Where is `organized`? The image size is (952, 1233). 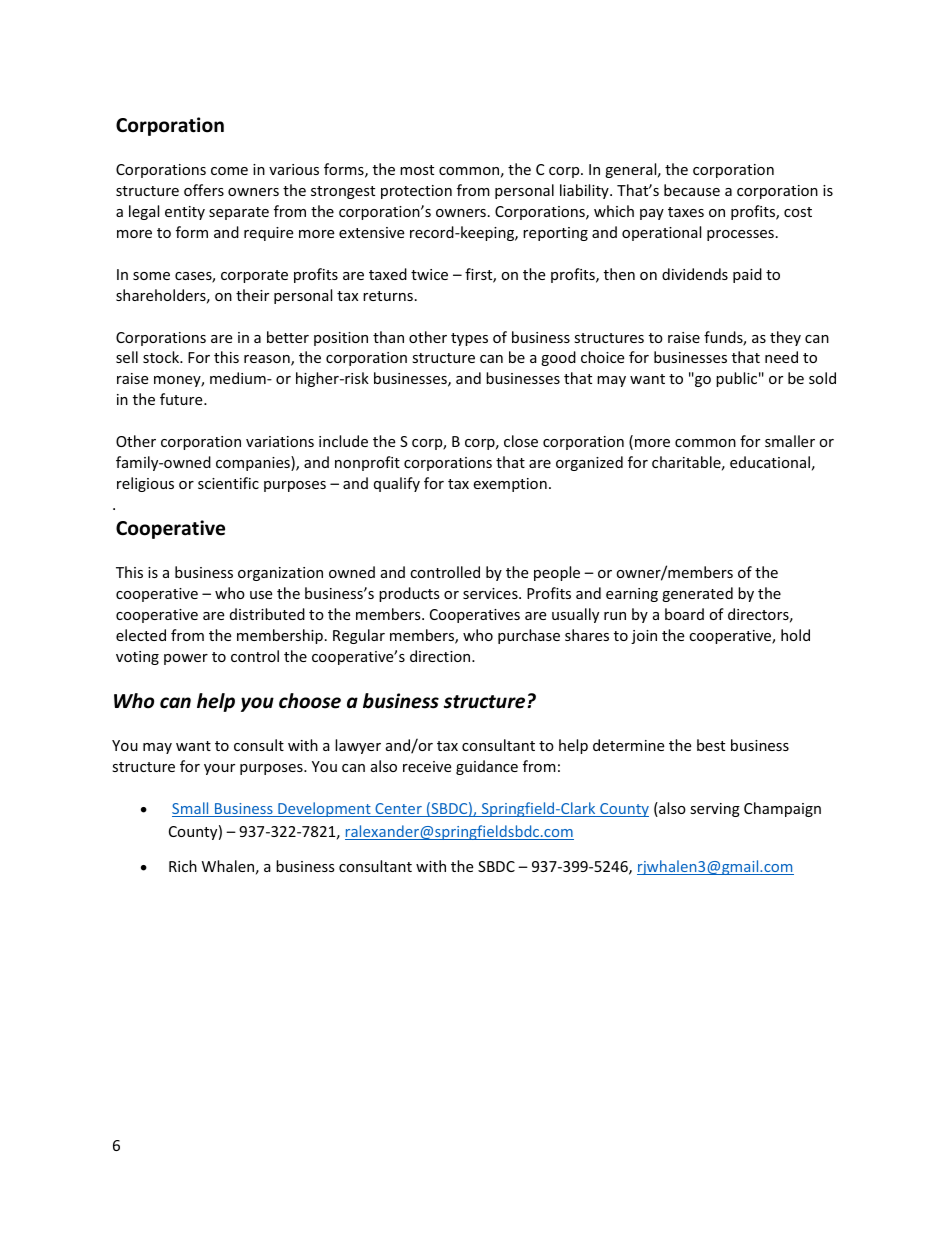 organized is located at coordinates (589, 463).
